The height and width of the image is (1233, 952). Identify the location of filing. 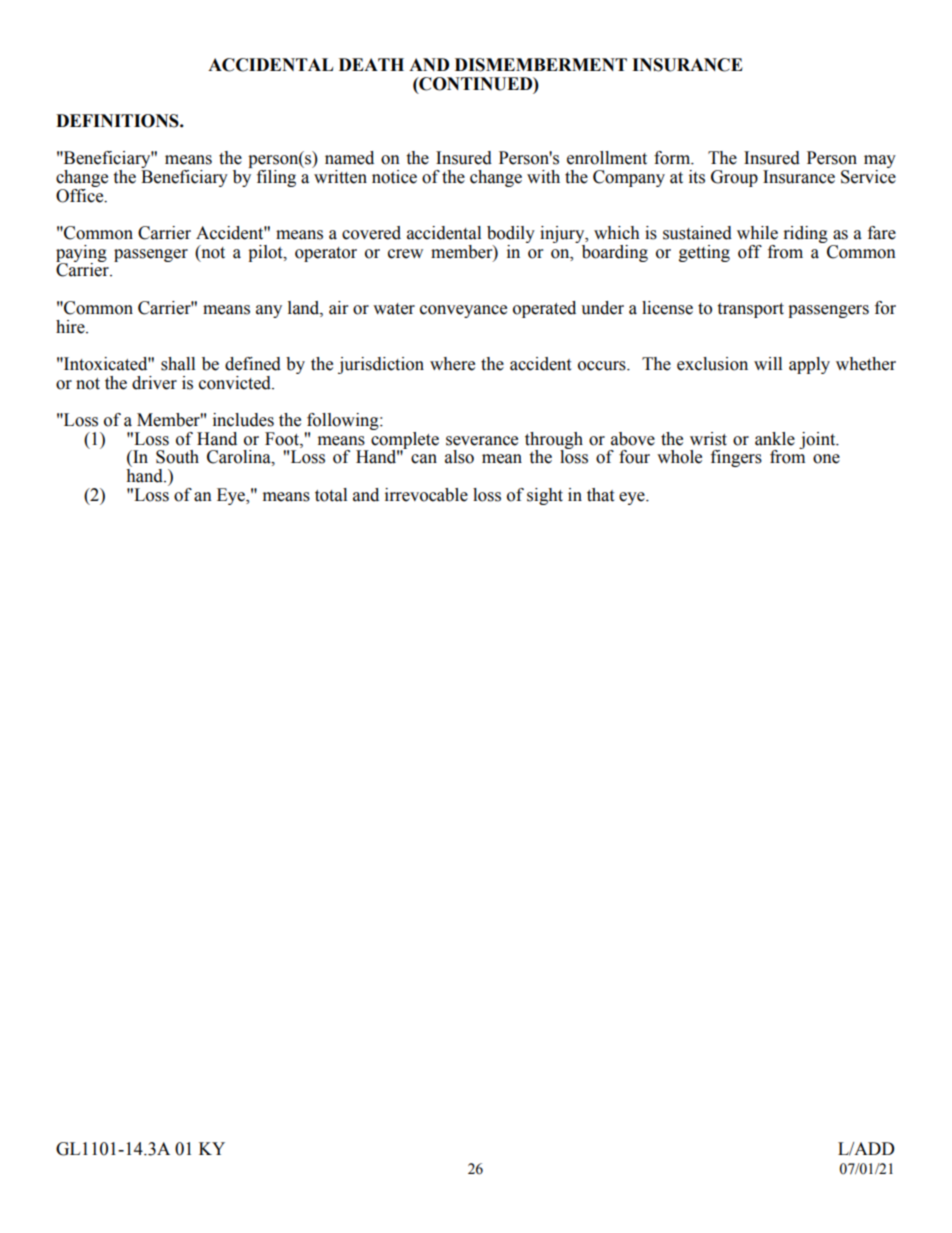
(276, 178).
